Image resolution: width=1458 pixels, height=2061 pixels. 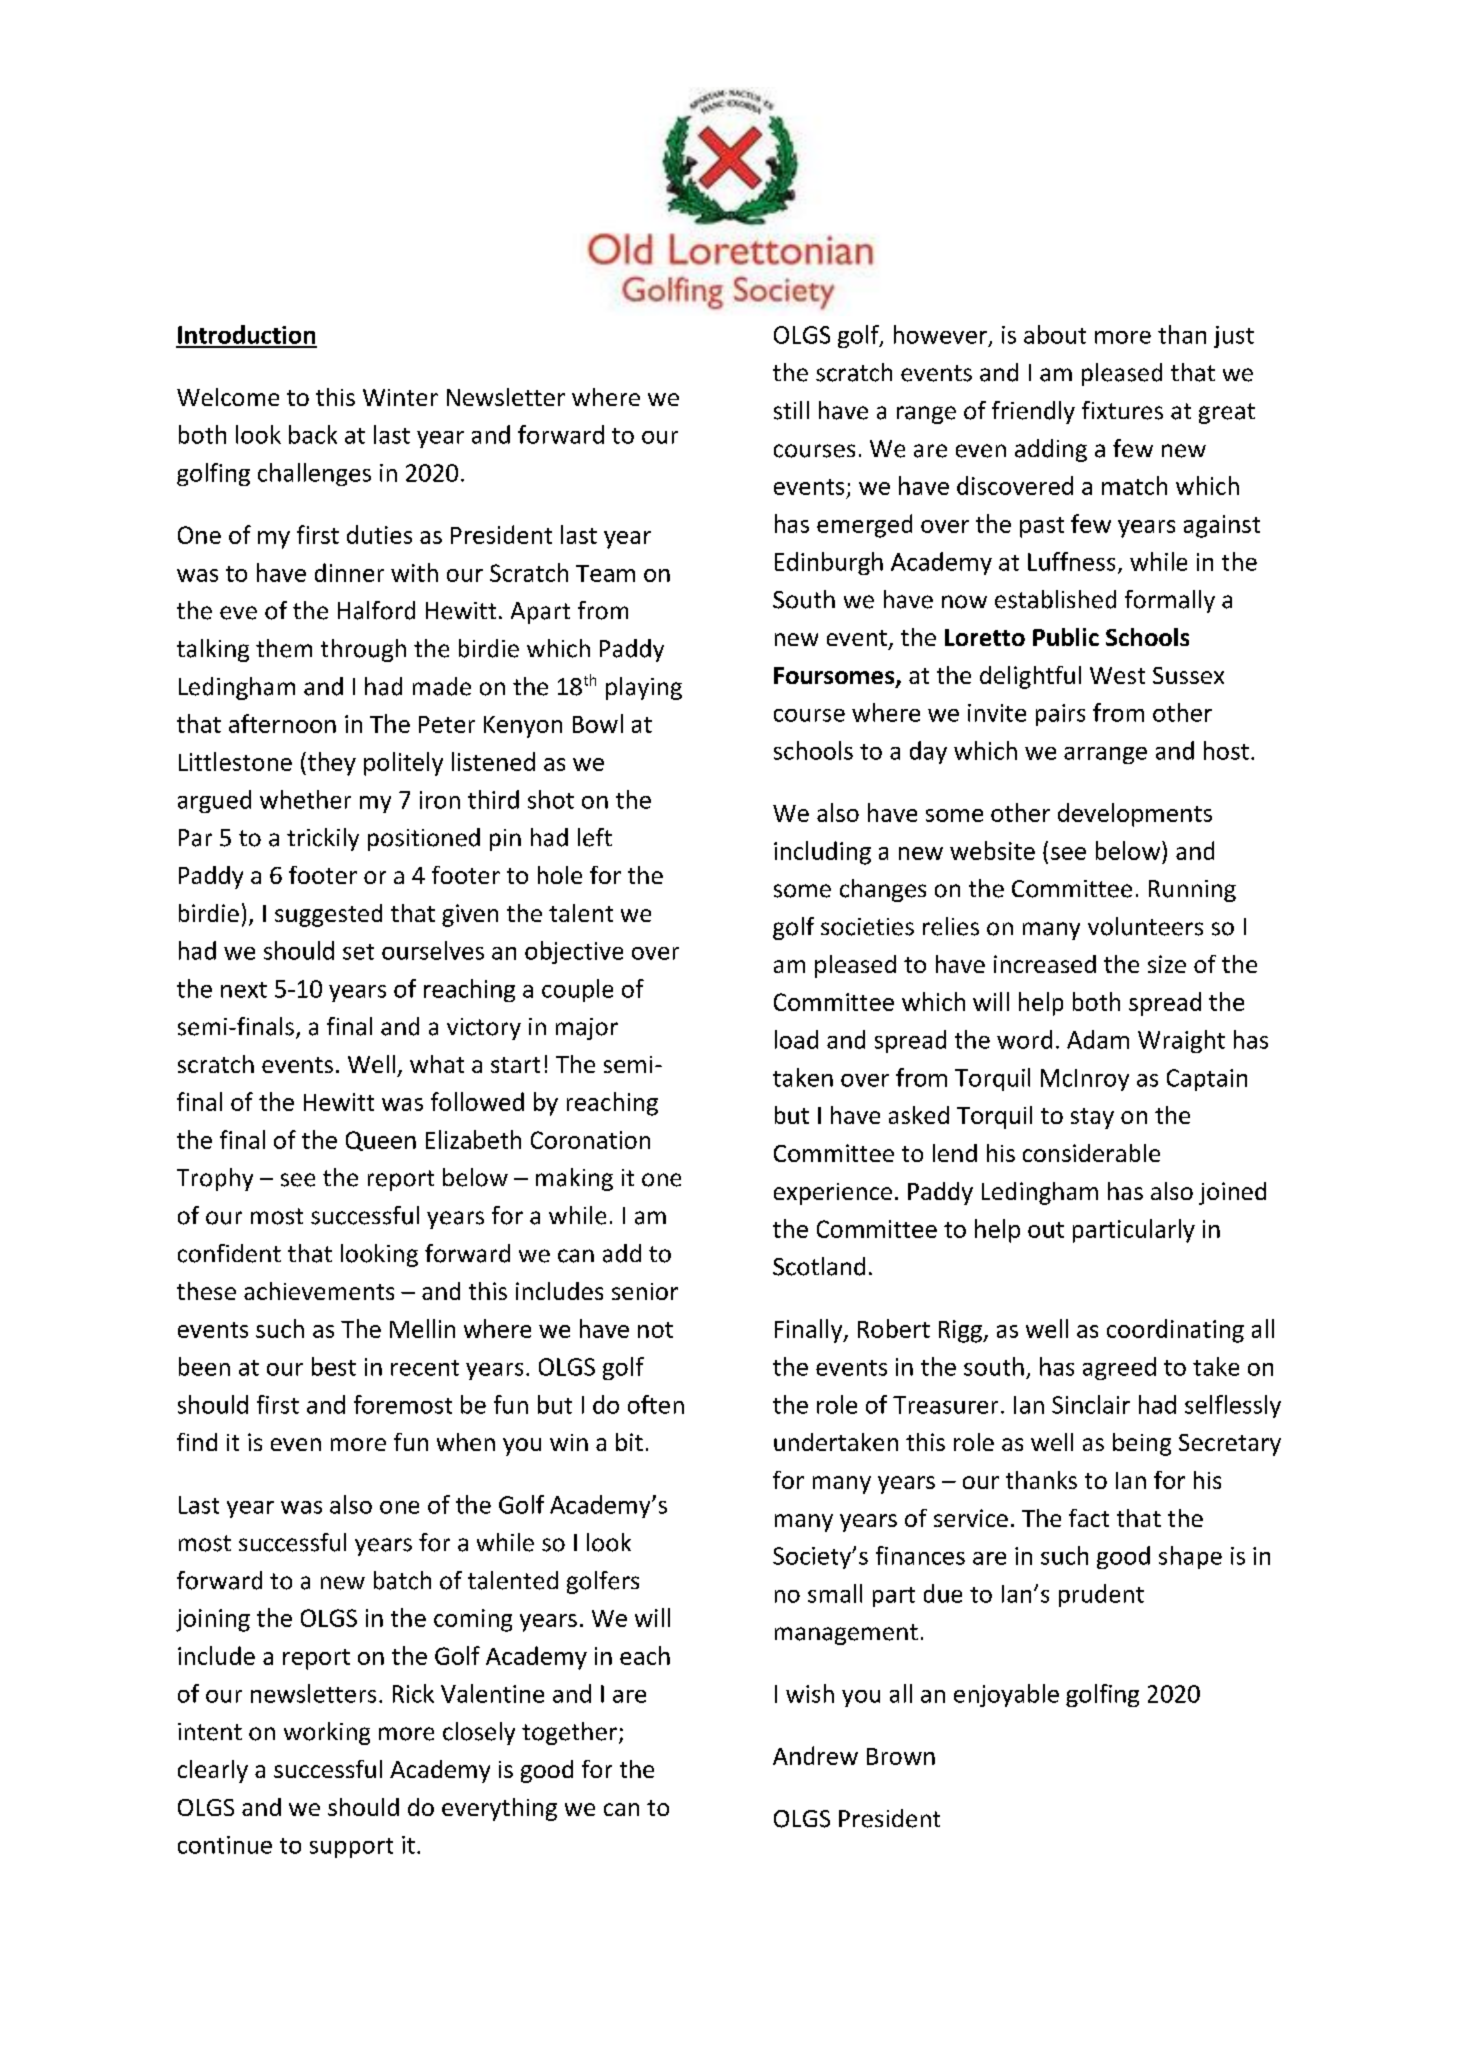 What do you see at coordinates (1119, 1368) in the document?
I see `agreed` at bounding box center [1119, 1368].
